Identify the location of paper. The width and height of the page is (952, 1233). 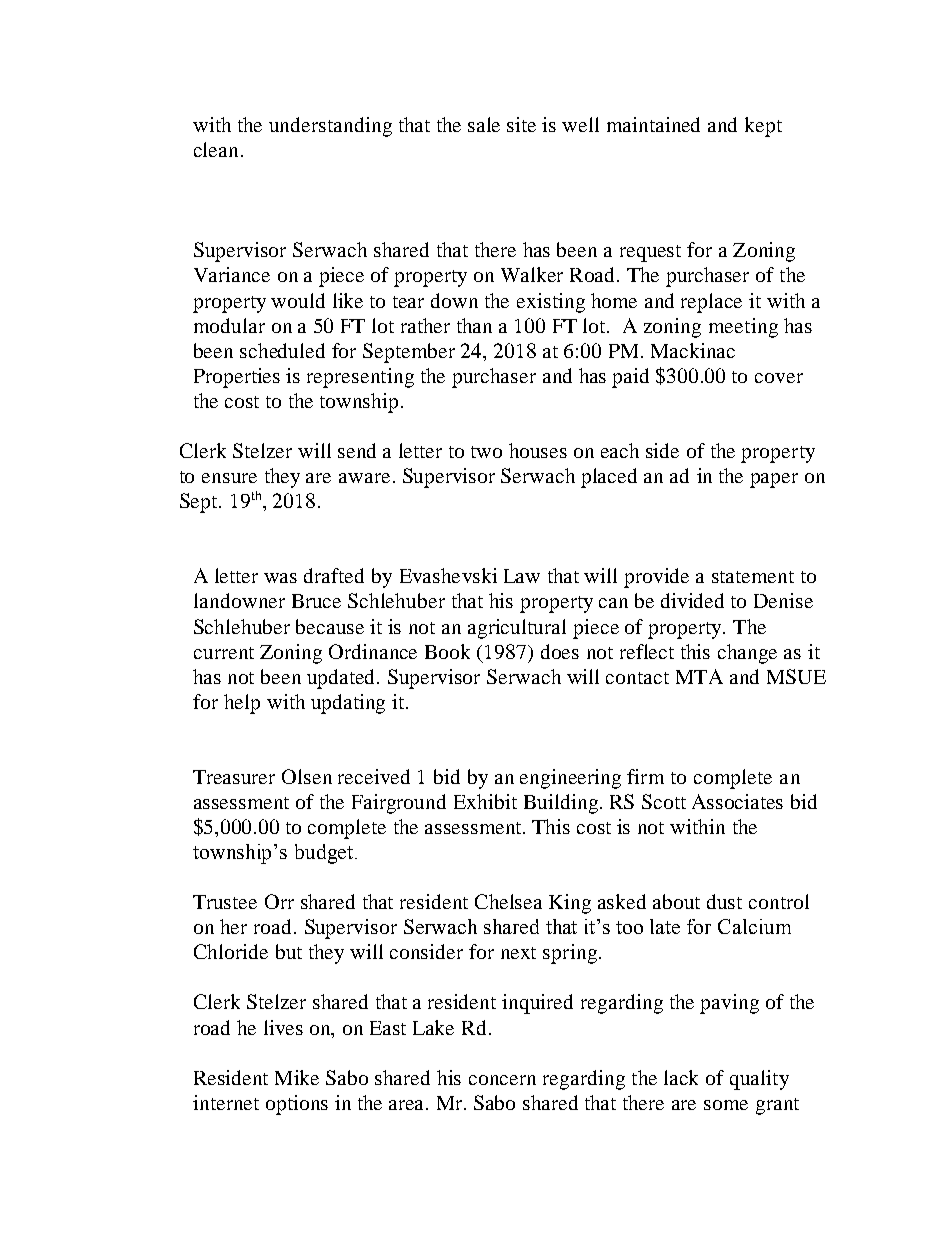
(774, 480).
